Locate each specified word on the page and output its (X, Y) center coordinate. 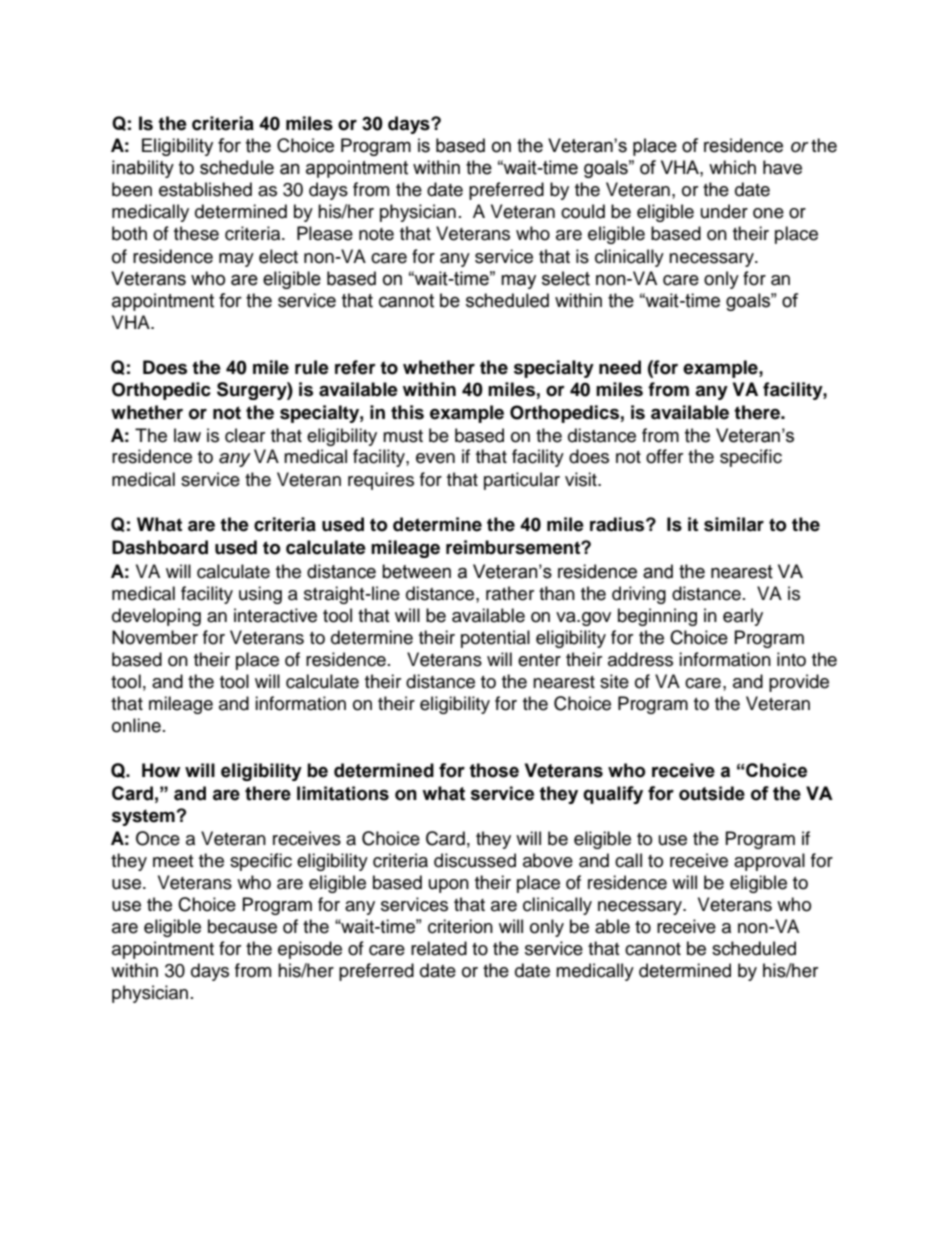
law (187, 435)
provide (799, 683)
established (205, 189)
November (155, 637)
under (724, 211)
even (435, 458)
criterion (460, 926)
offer (664, 456)
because (242, 926)
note (376, 234)
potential (495, 639)
